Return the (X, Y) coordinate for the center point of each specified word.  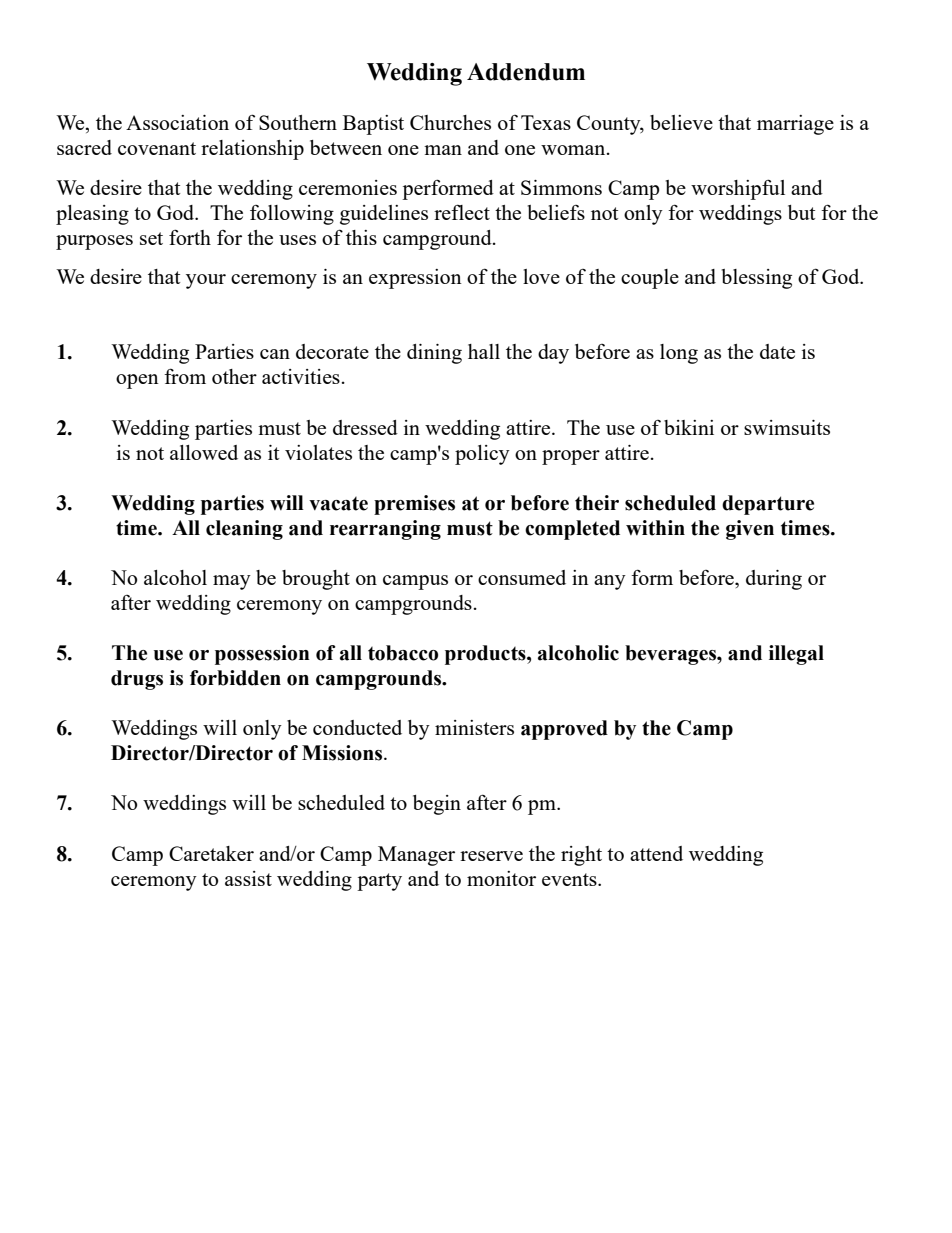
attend (656, 853)
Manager (416, 856)
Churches (450, 122)
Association (177, 122)
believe (681, 122)
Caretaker (211, 853)
